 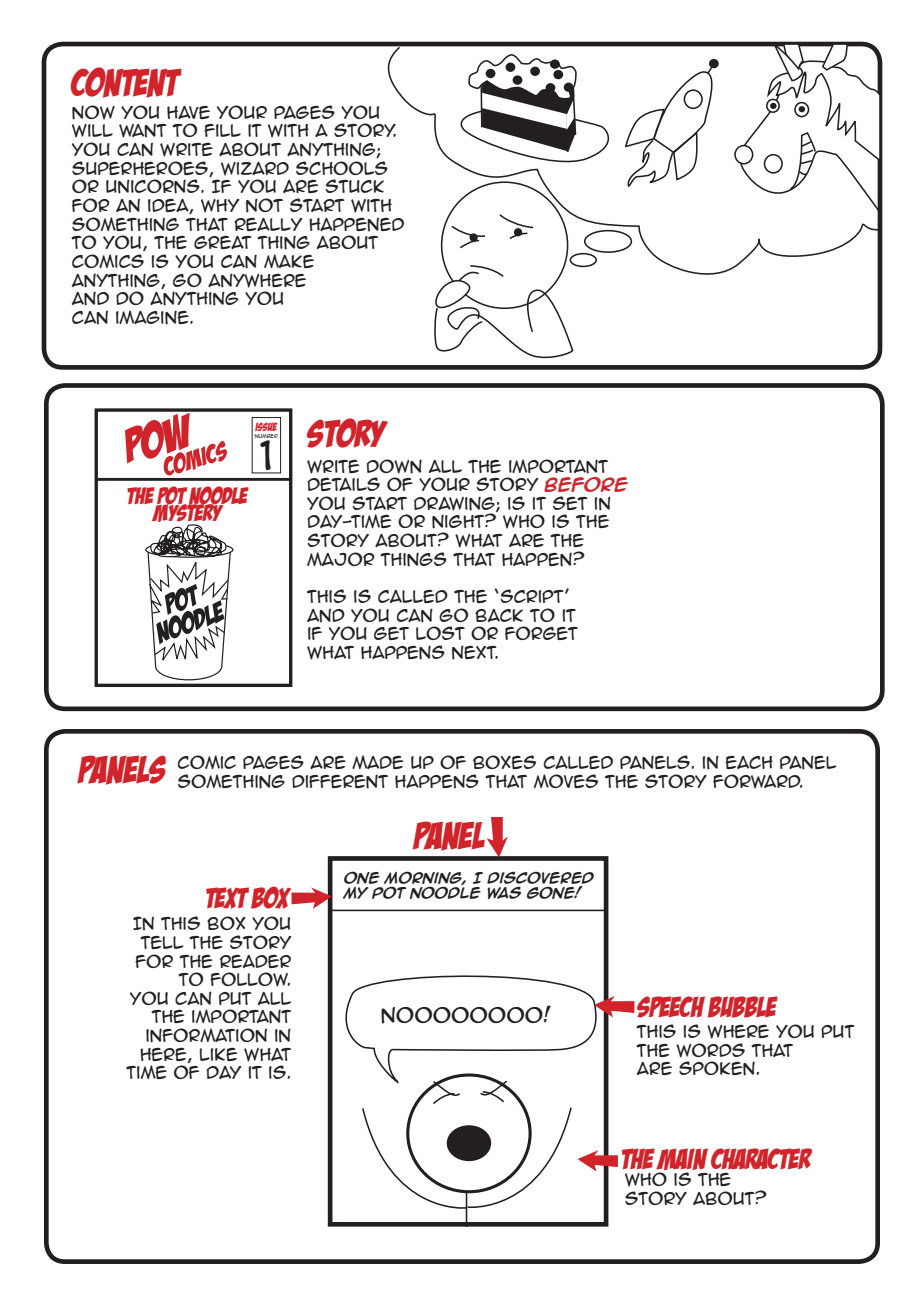 I want to click on lost, so click(x=440, y=633).
